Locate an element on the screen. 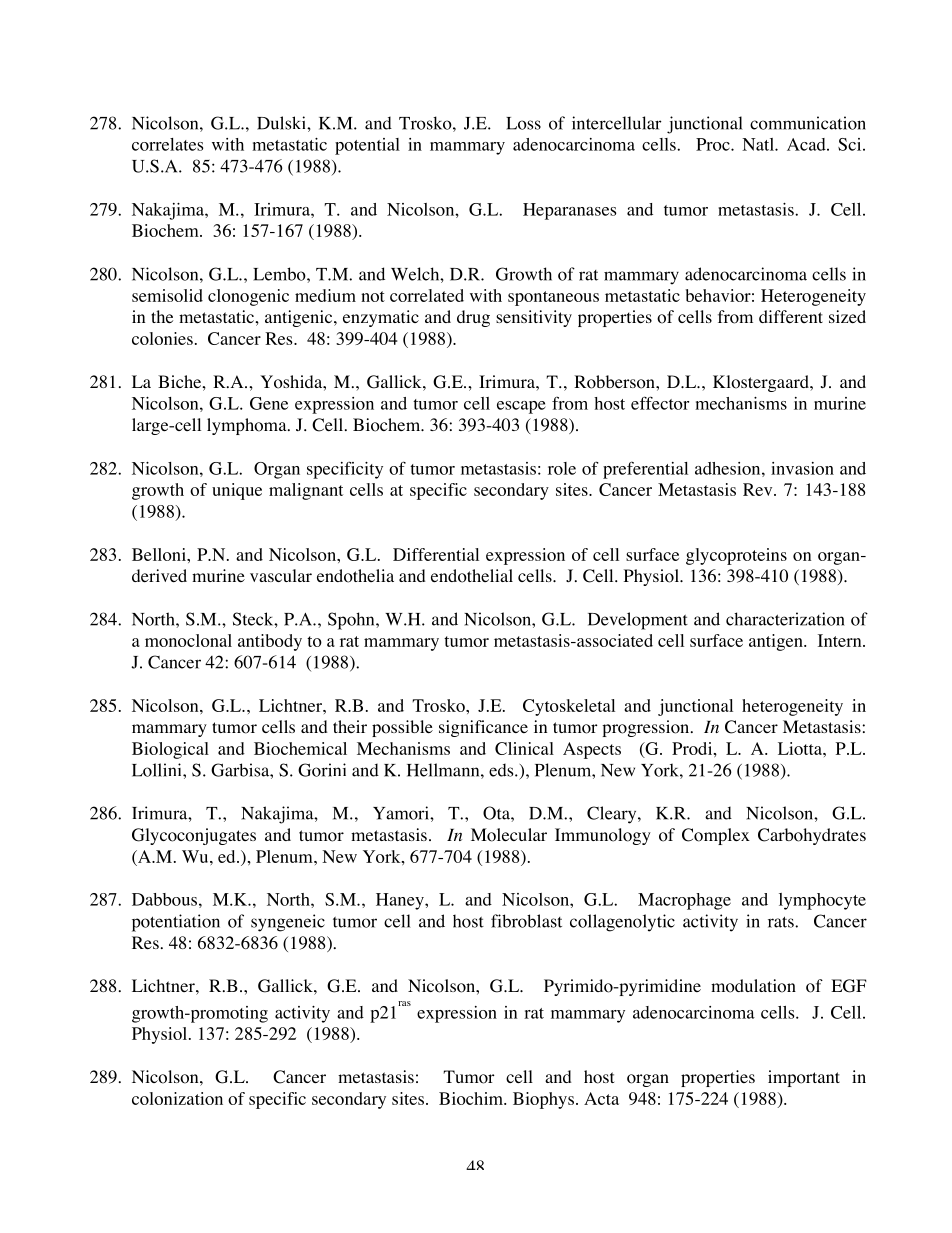  Carbohydrates is located at coordinates (812, 836).
